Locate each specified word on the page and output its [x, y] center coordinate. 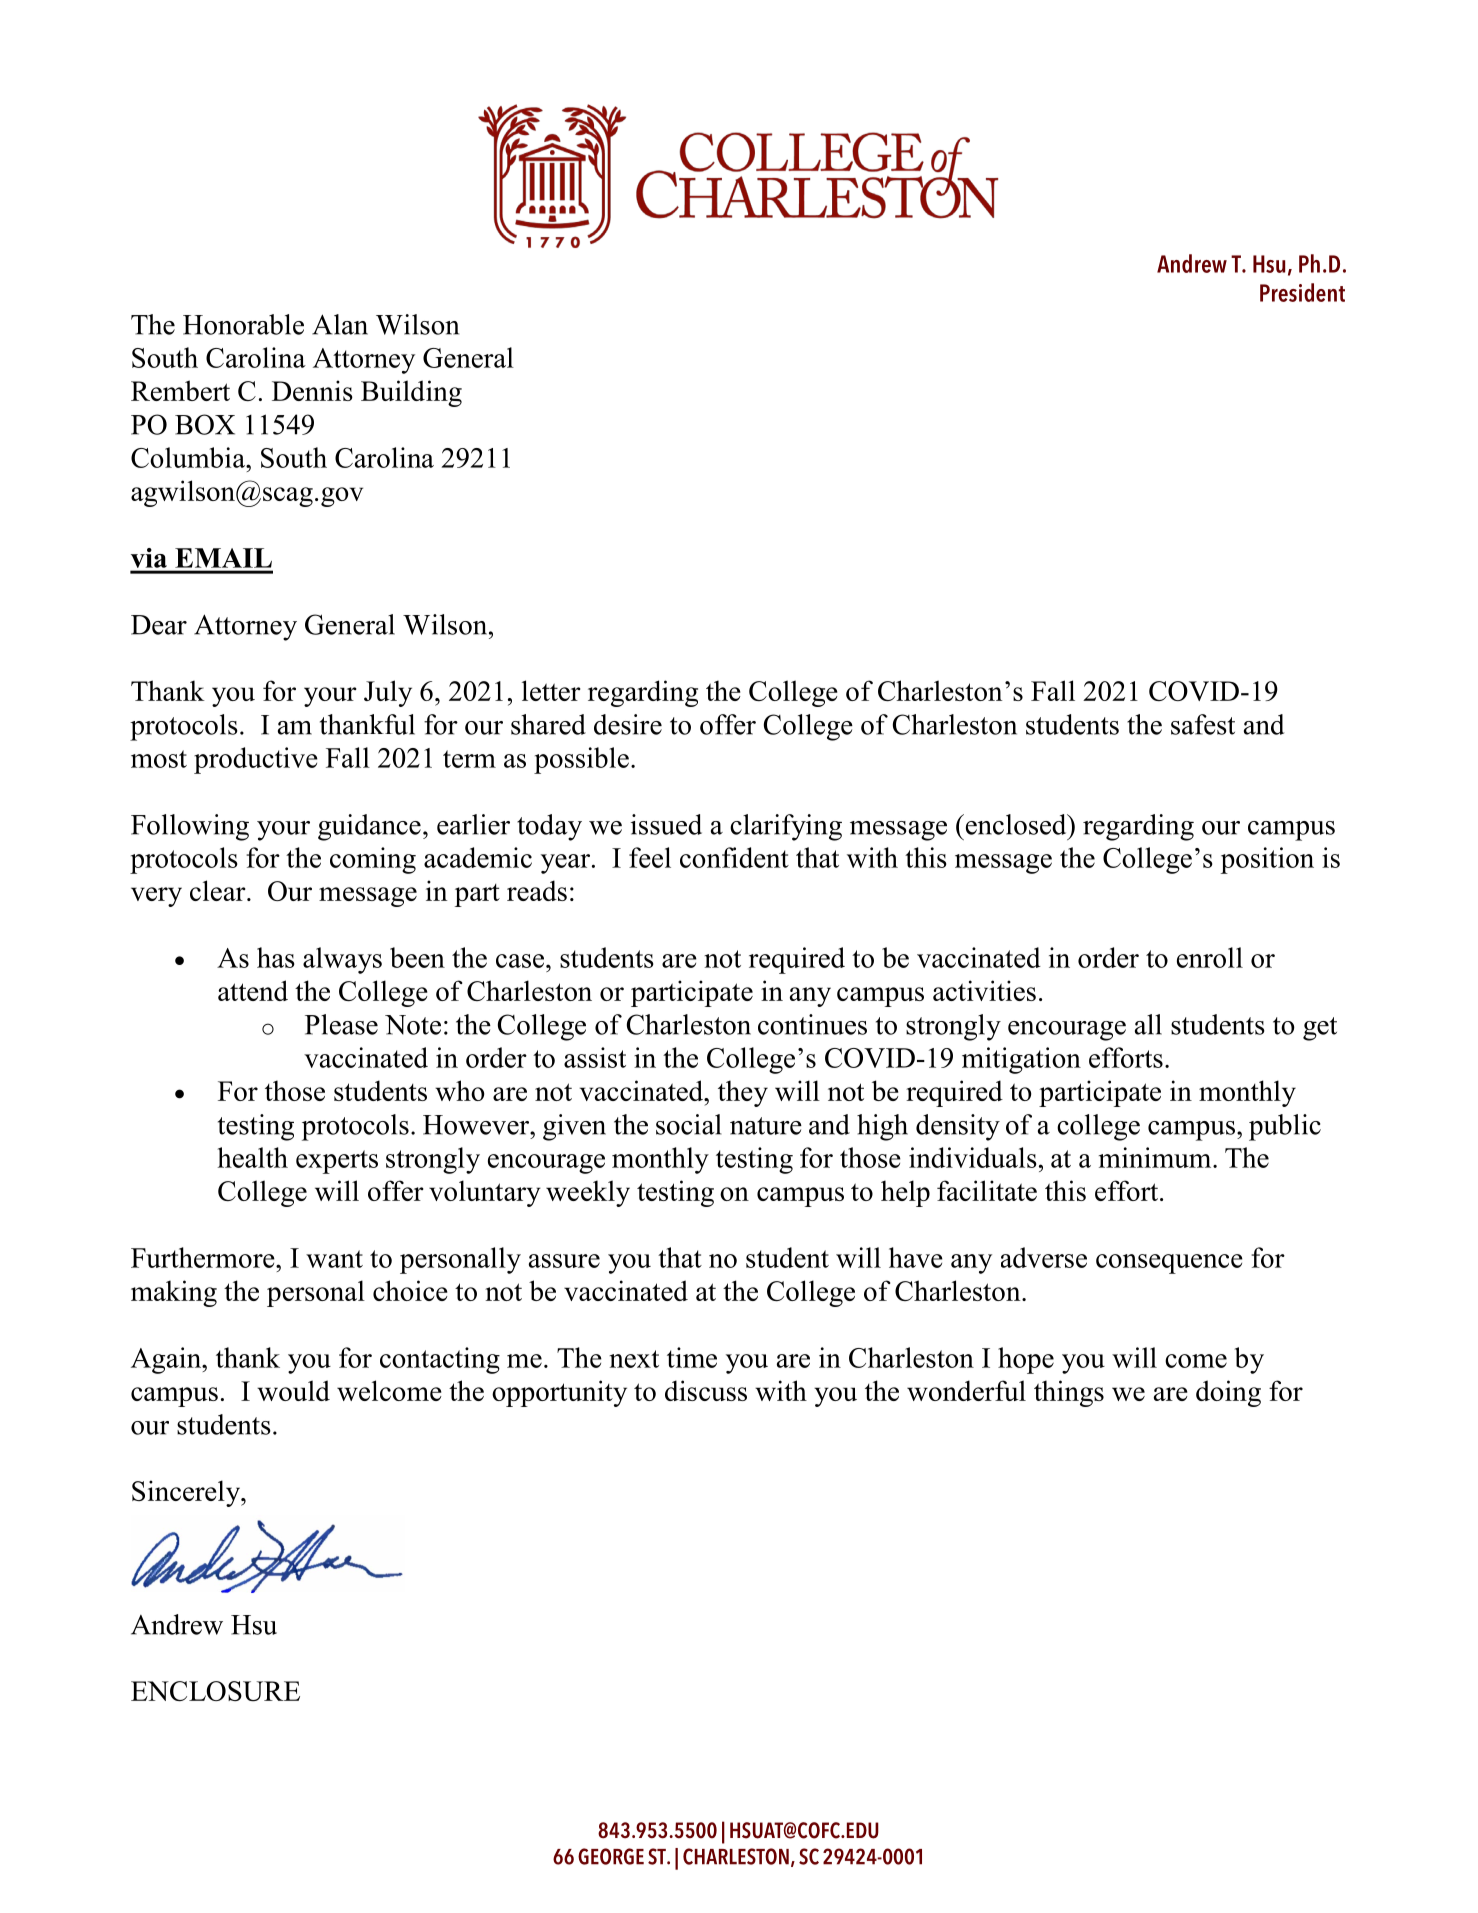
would [293, 1390]
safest [1203, 724]
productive [256, 760]
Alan [340, 324]
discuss [706, 1390]
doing [1228, 1393]
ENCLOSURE [215, 1691]
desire [628, 724]
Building [411, 393]
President [1302, 292]
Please [341, 1024]
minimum [1156, 1157]
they [743, 1093]
